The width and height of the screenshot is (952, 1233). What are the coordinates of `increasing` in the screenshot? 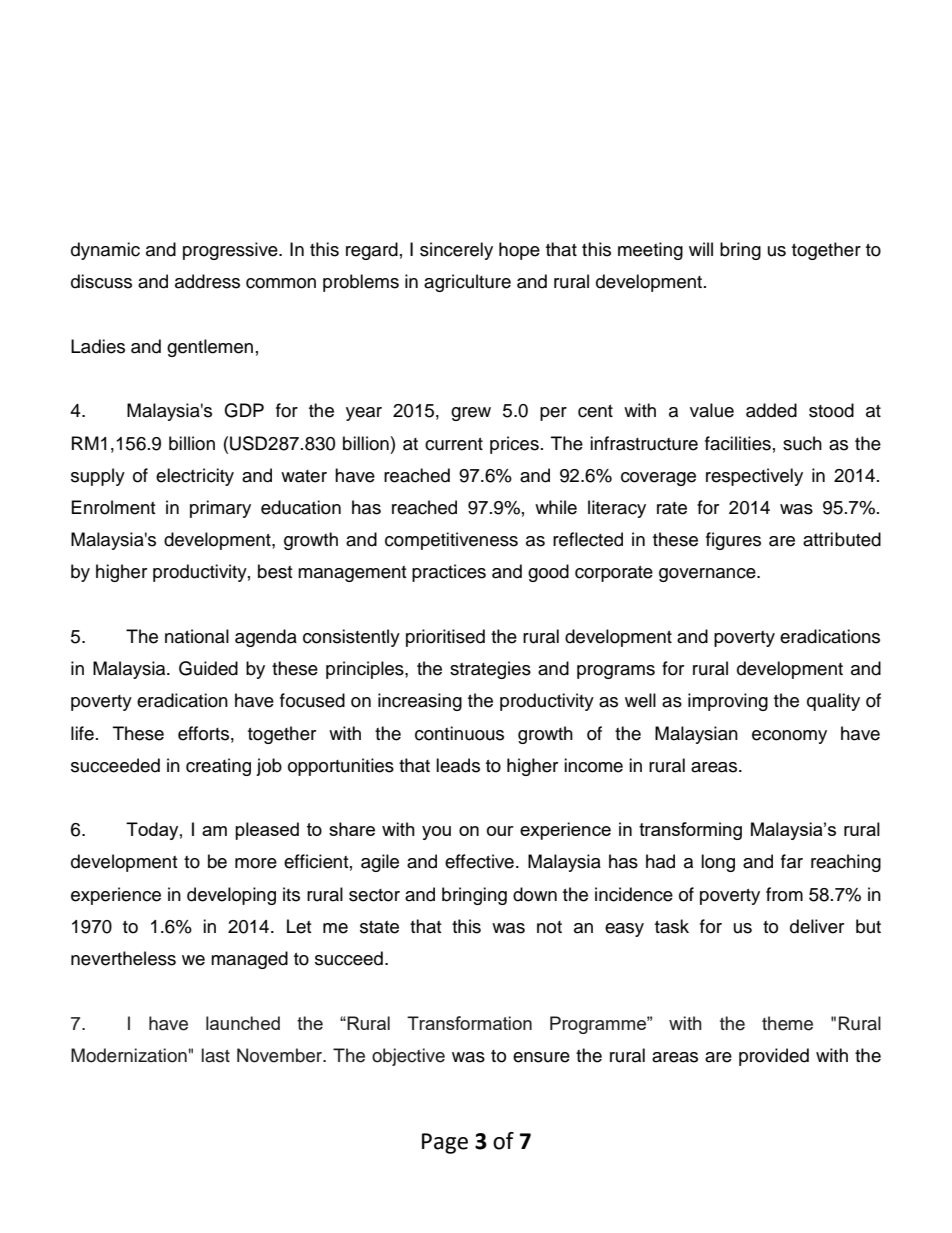 It's located at (420, 702).
